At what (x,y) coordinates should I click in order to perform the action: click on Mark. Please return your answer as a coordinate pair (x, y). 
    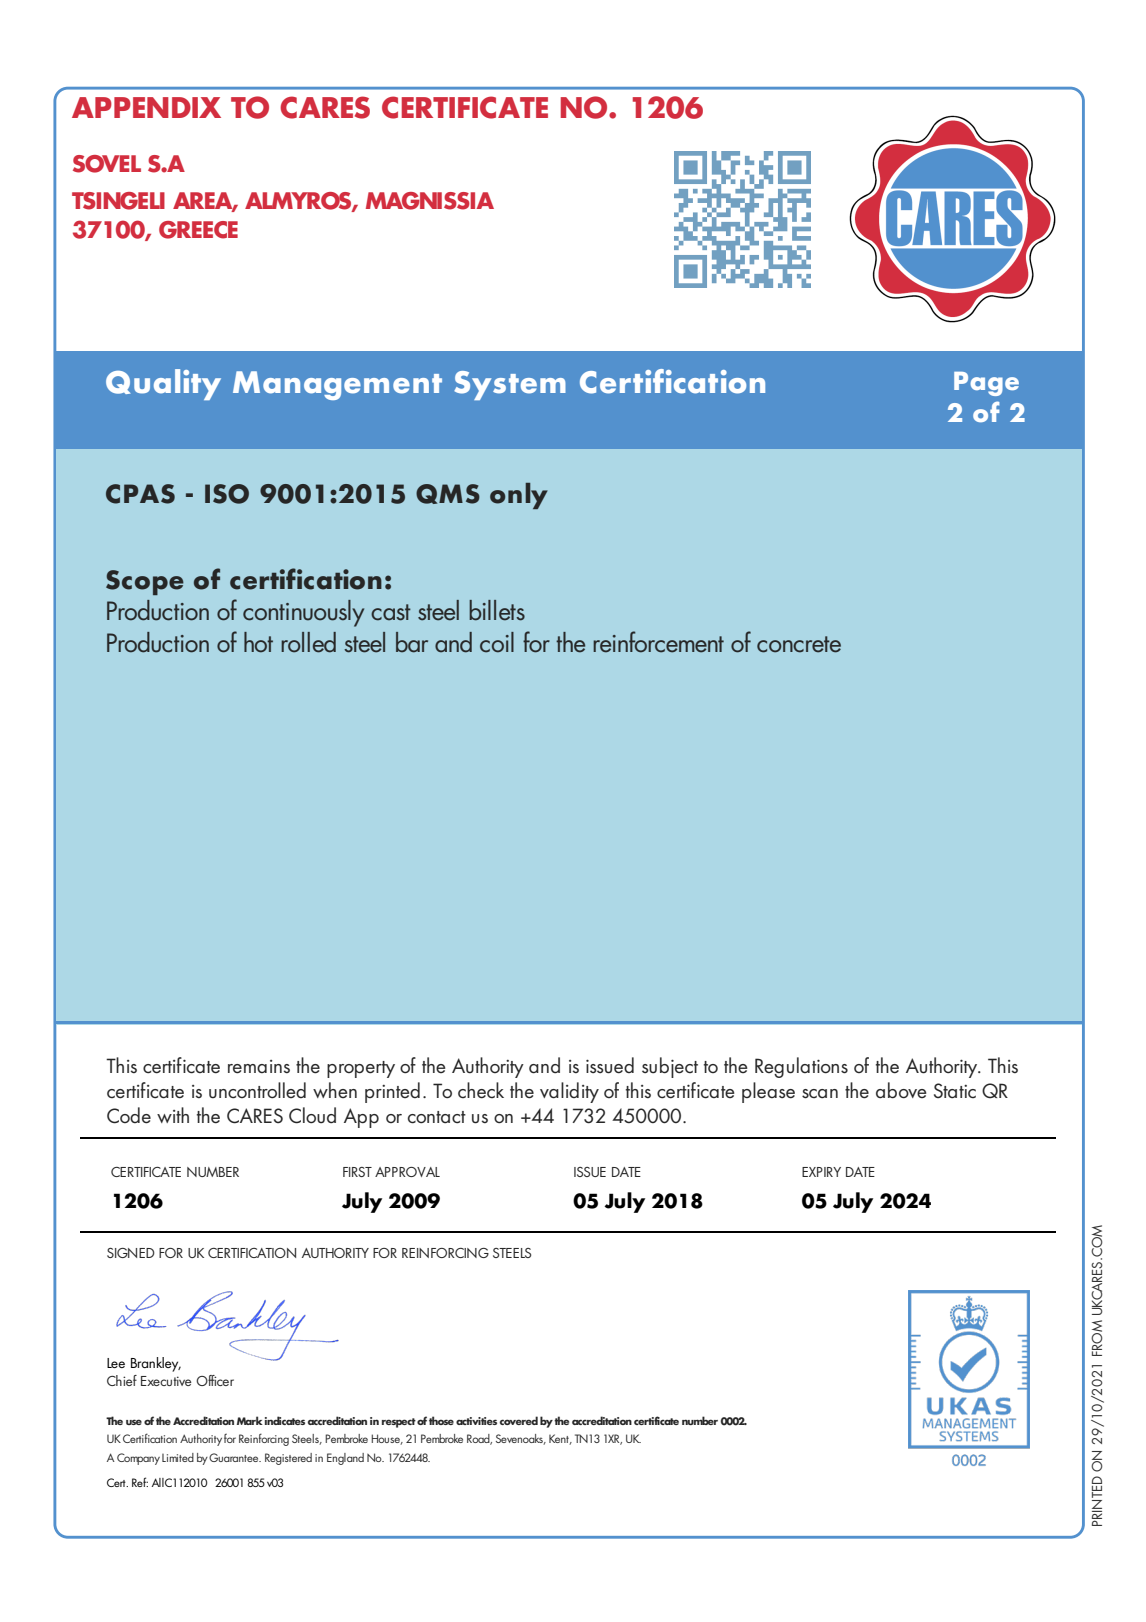
    Looking at the image, I should click on (250, 1420).
